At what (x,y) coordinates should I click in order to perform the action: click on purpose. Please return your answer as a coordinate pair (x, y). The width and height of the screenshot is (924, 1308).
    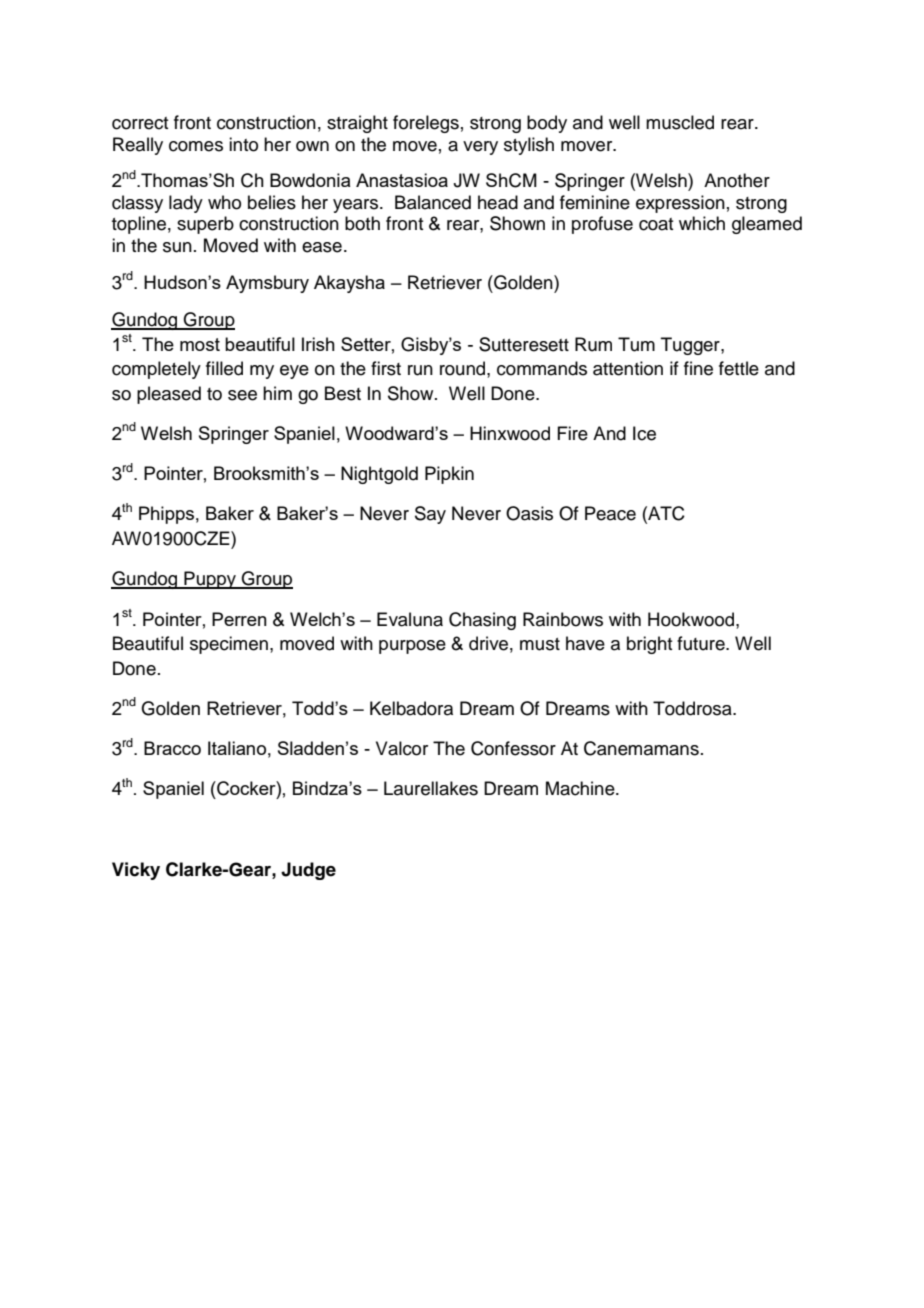
    Looking at the image, I should click on (412, 647).
